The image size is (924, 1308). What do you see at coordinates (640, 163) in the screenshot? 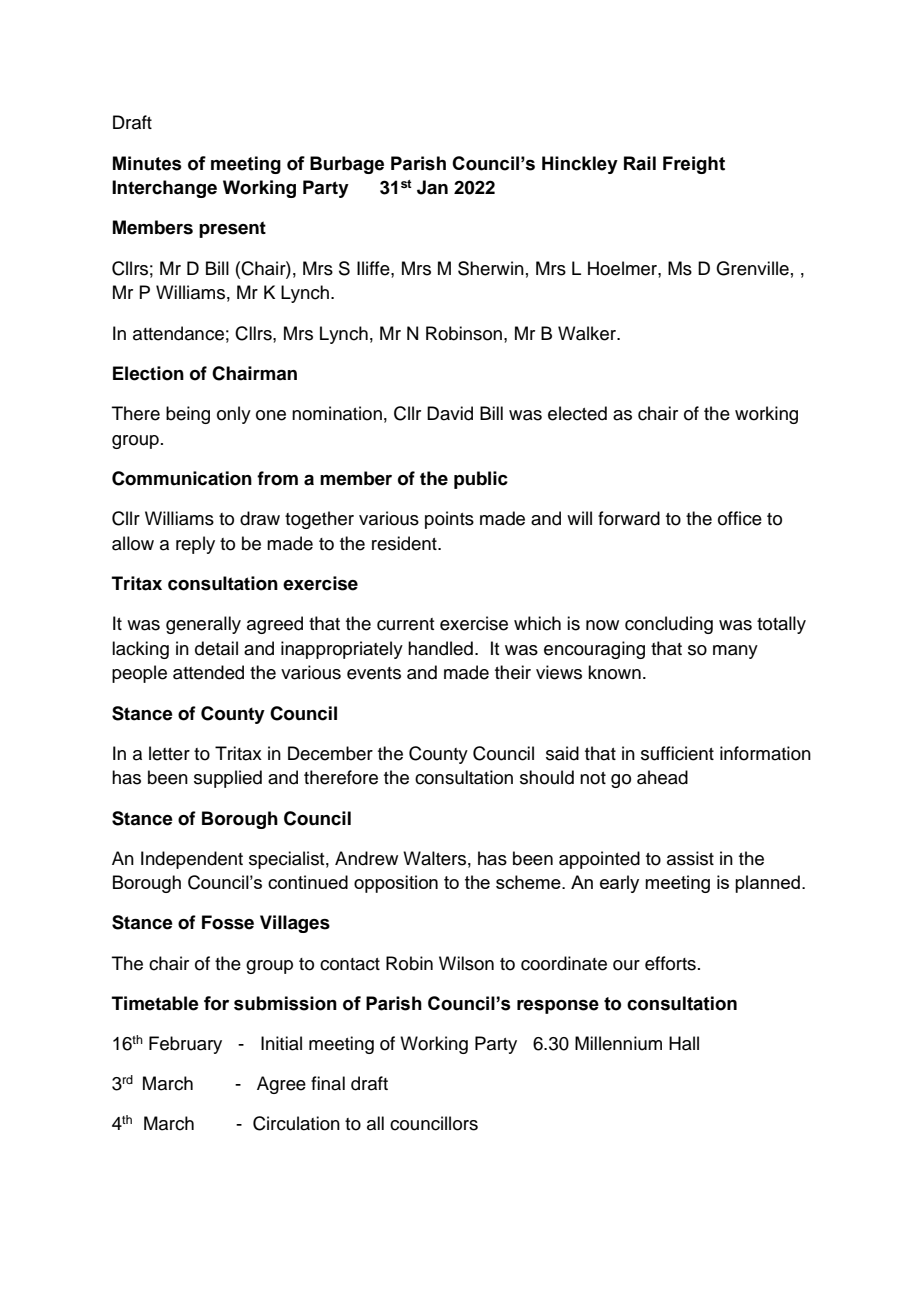
I see `Rail` at bounding box center [640, 163].
